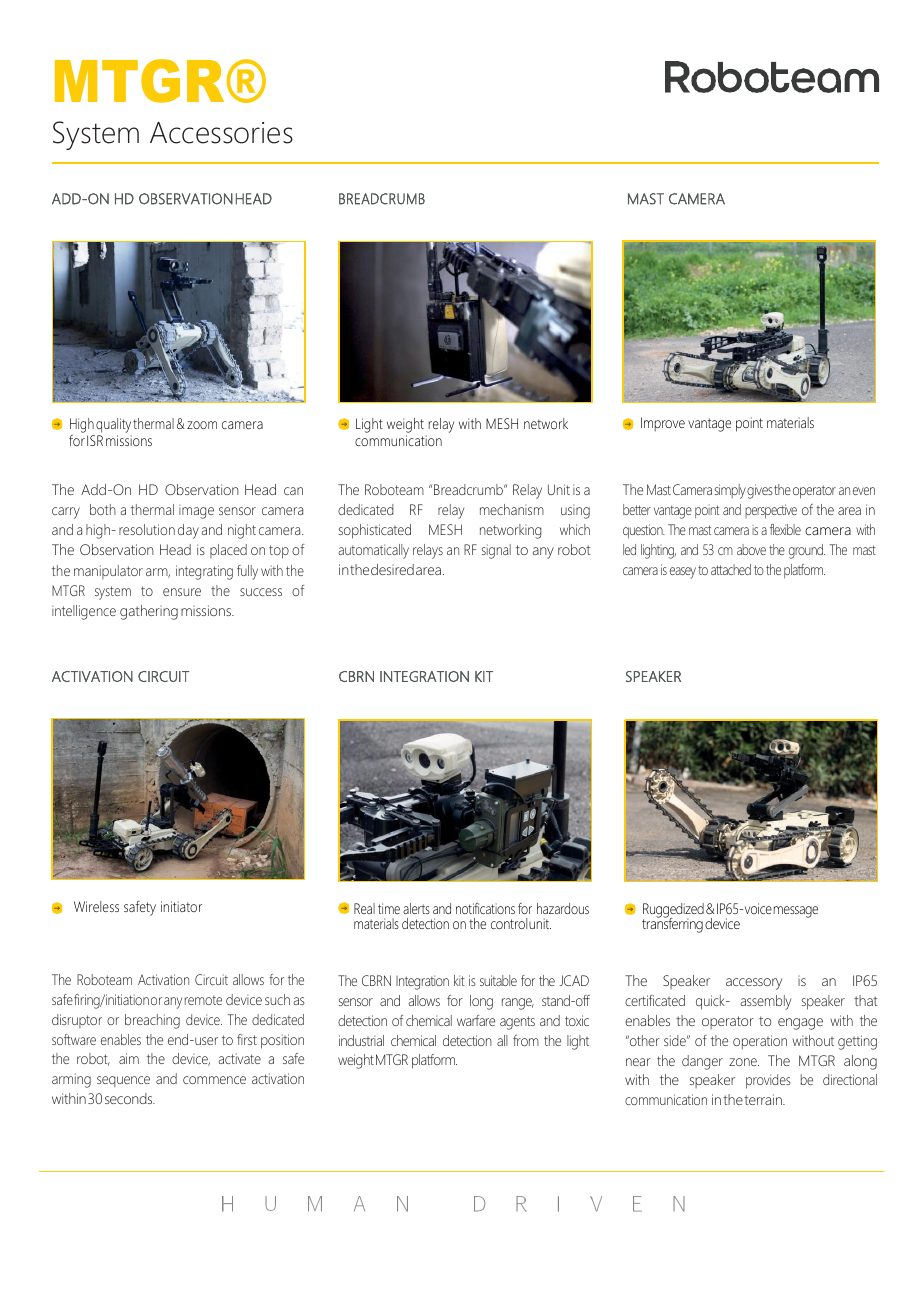 Image resolution: width=924 pixels, height=1296 pixels. What do you see at coordinates (129, 1058) in the page?
I see `aim` at bounding box center [129, 1058].
